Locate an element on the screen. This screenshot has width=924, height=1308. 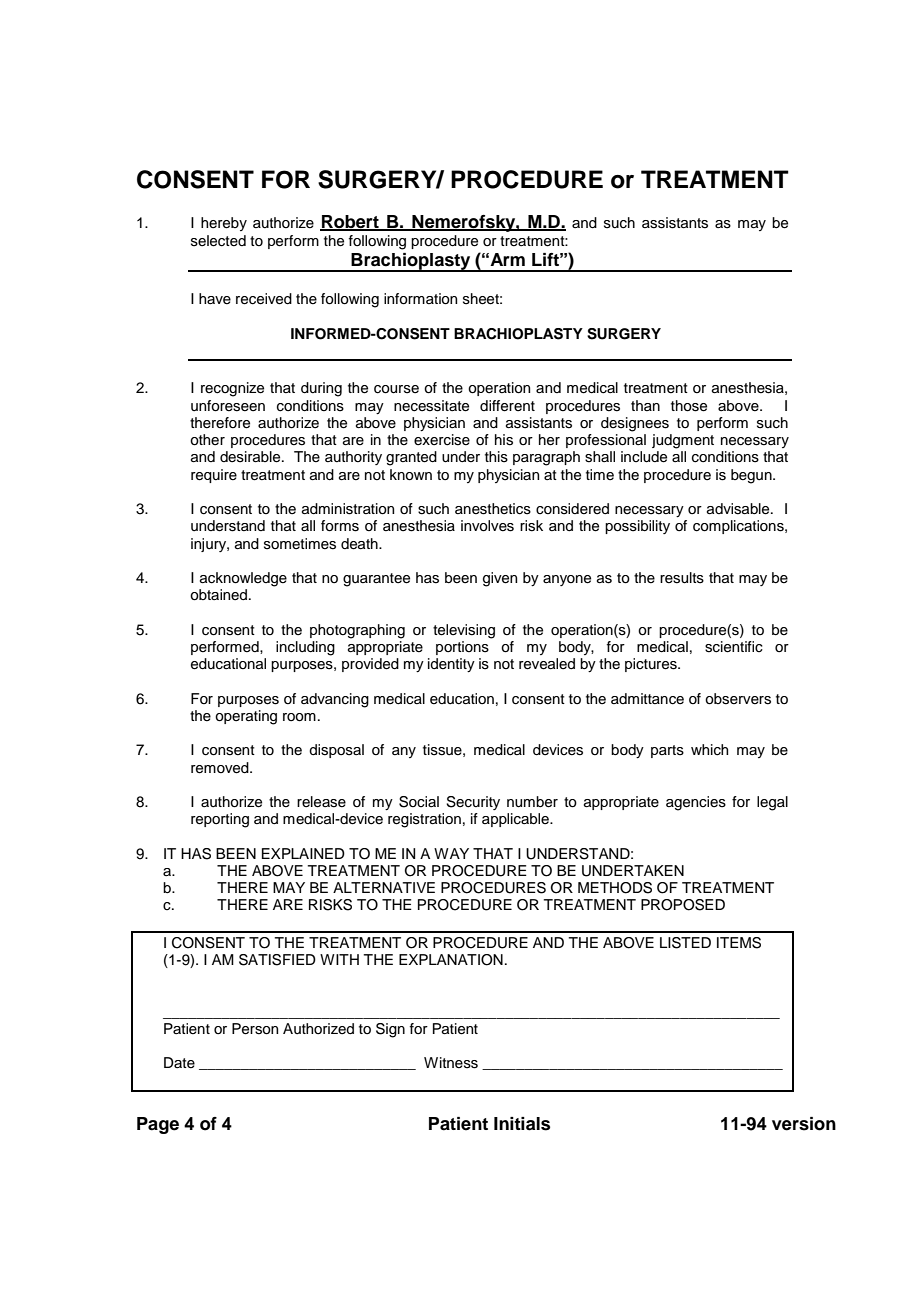
advisable is located at coordinates (739, 509).
